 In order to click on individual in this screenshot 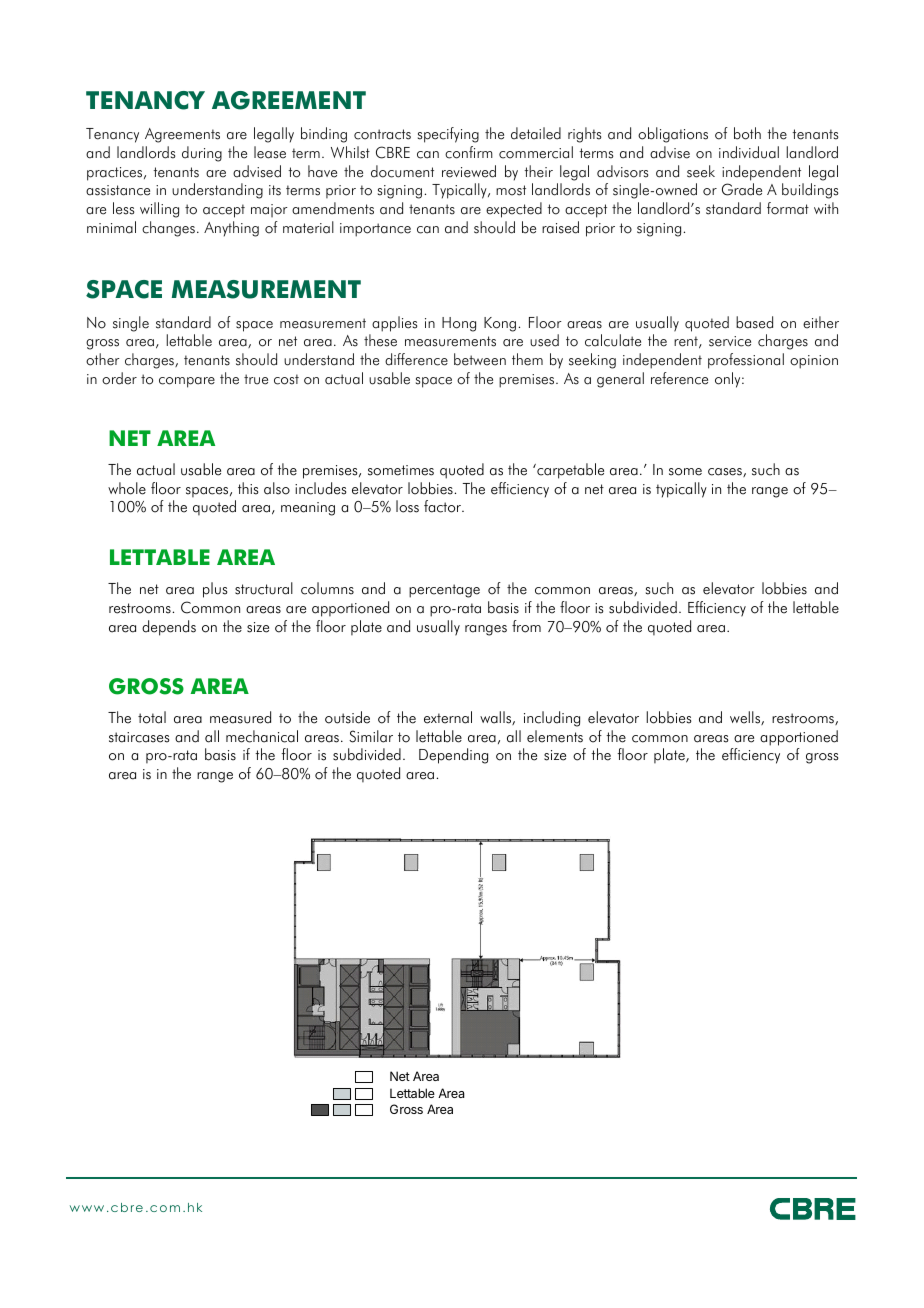, I will do `click(749, 152)`.
